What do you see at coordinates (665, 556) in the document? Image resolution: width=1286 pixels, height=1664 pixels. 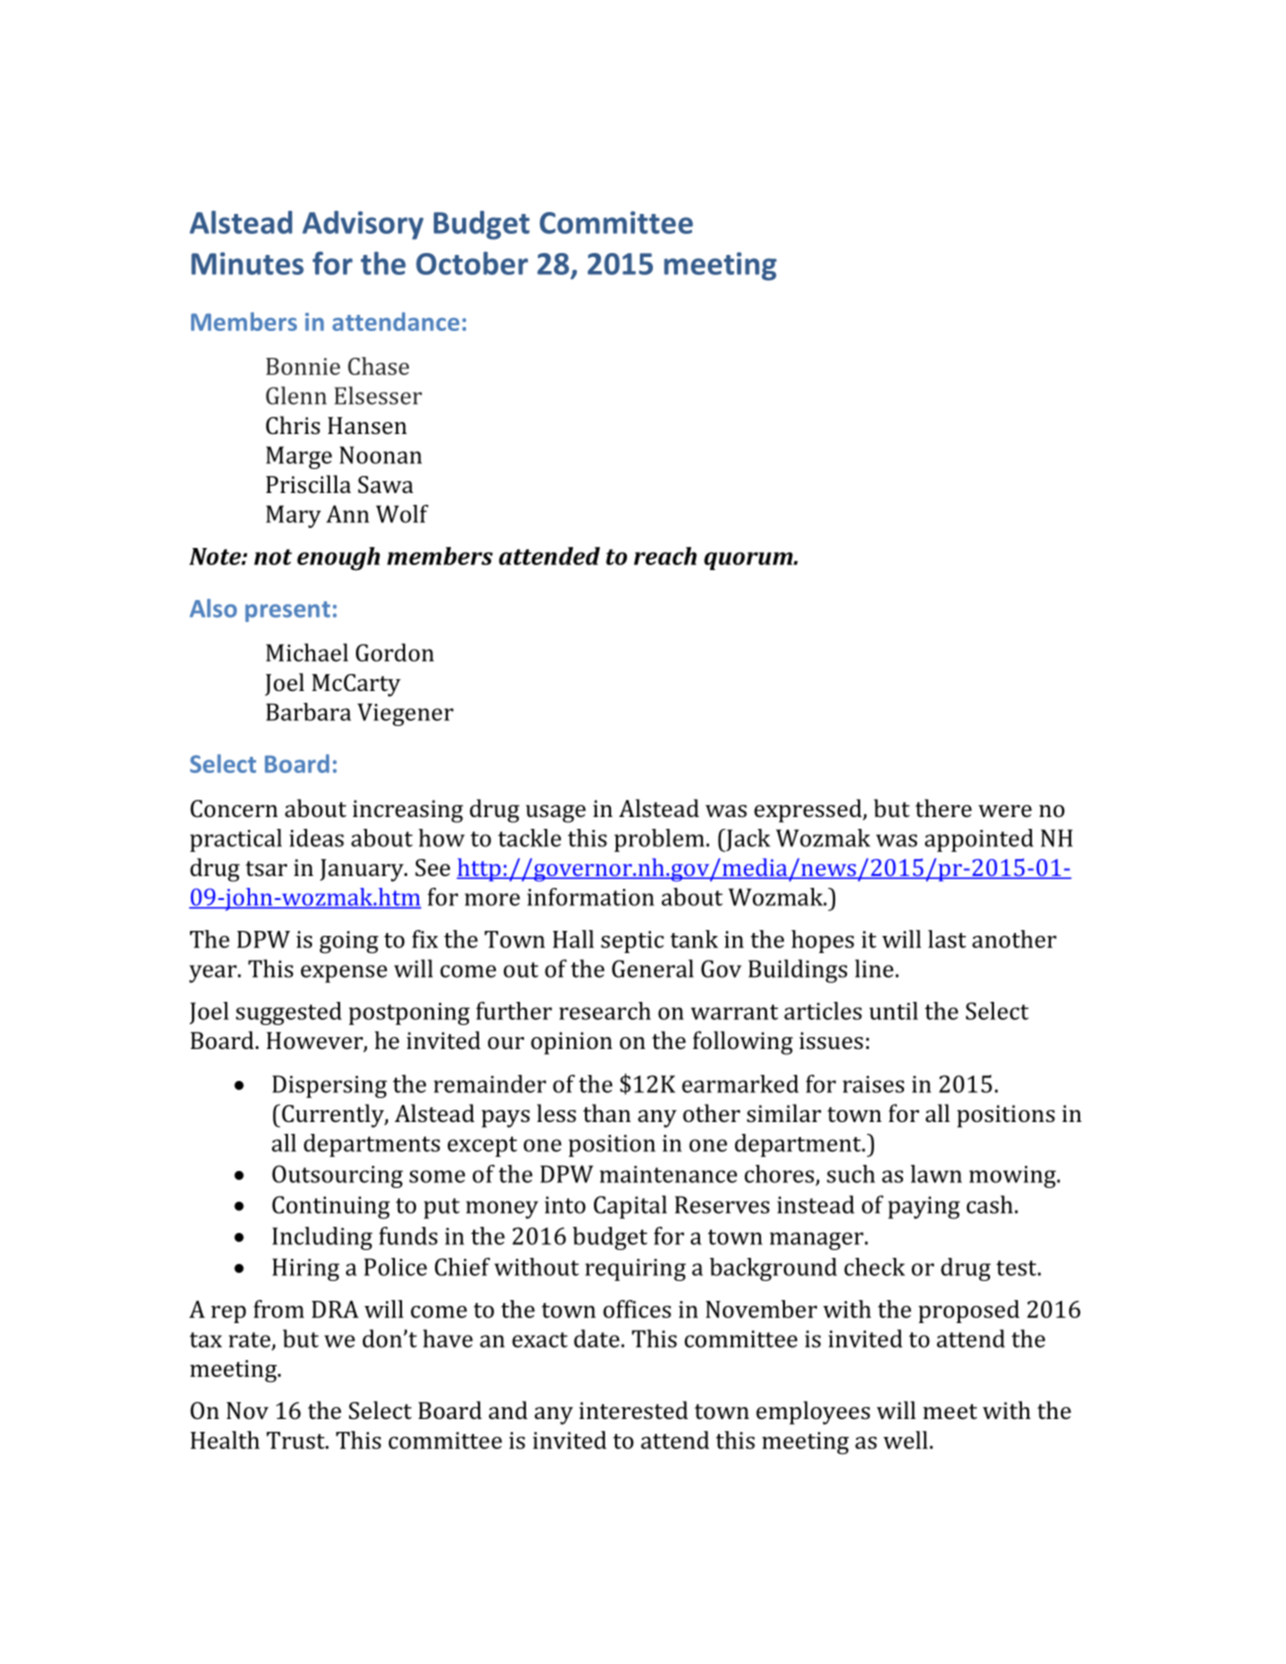 I see `reach` at bounding box center [665, 556].
